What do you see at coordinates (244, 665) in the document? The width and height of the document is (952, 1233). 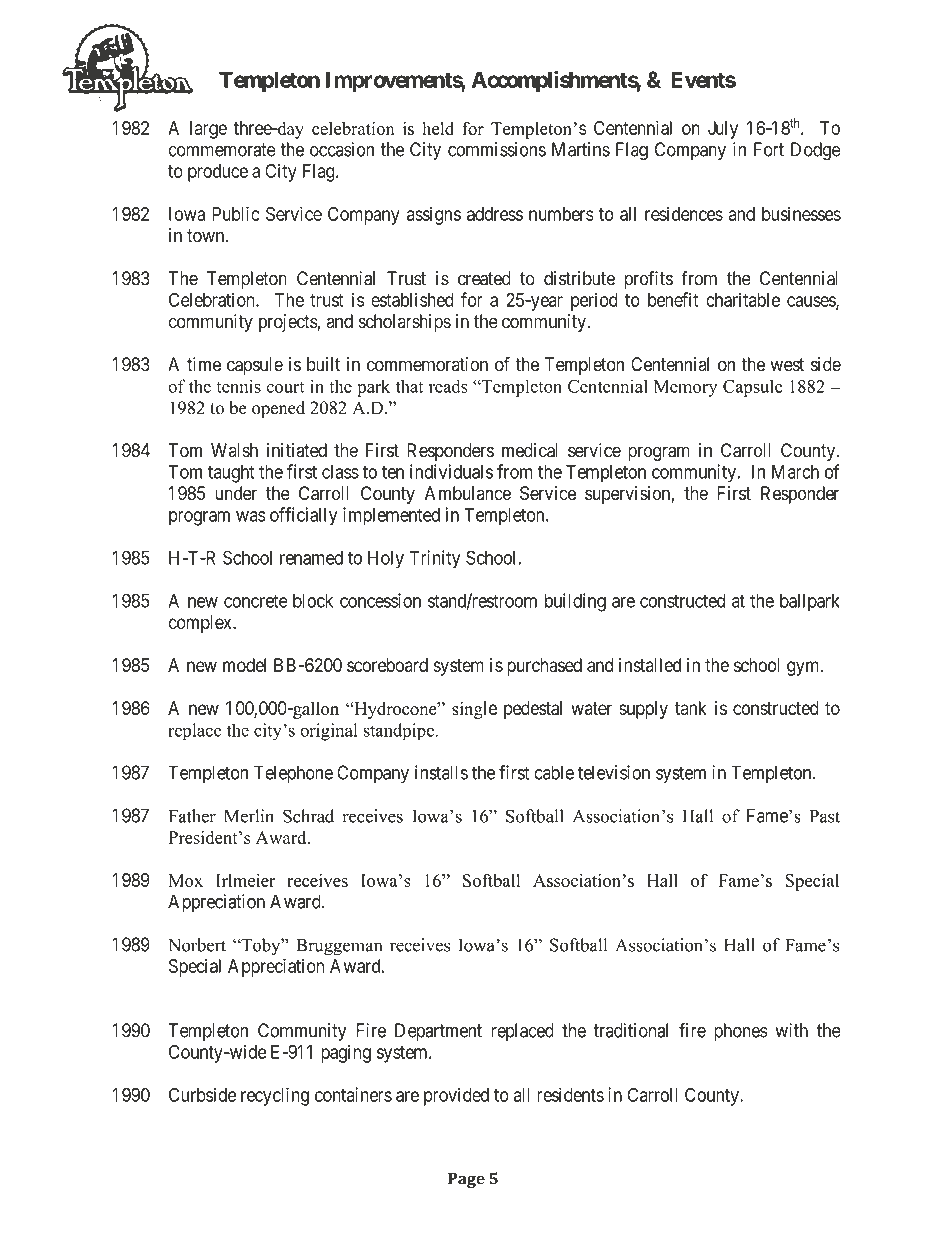 I see `model` at bounding box center [244, 665].
